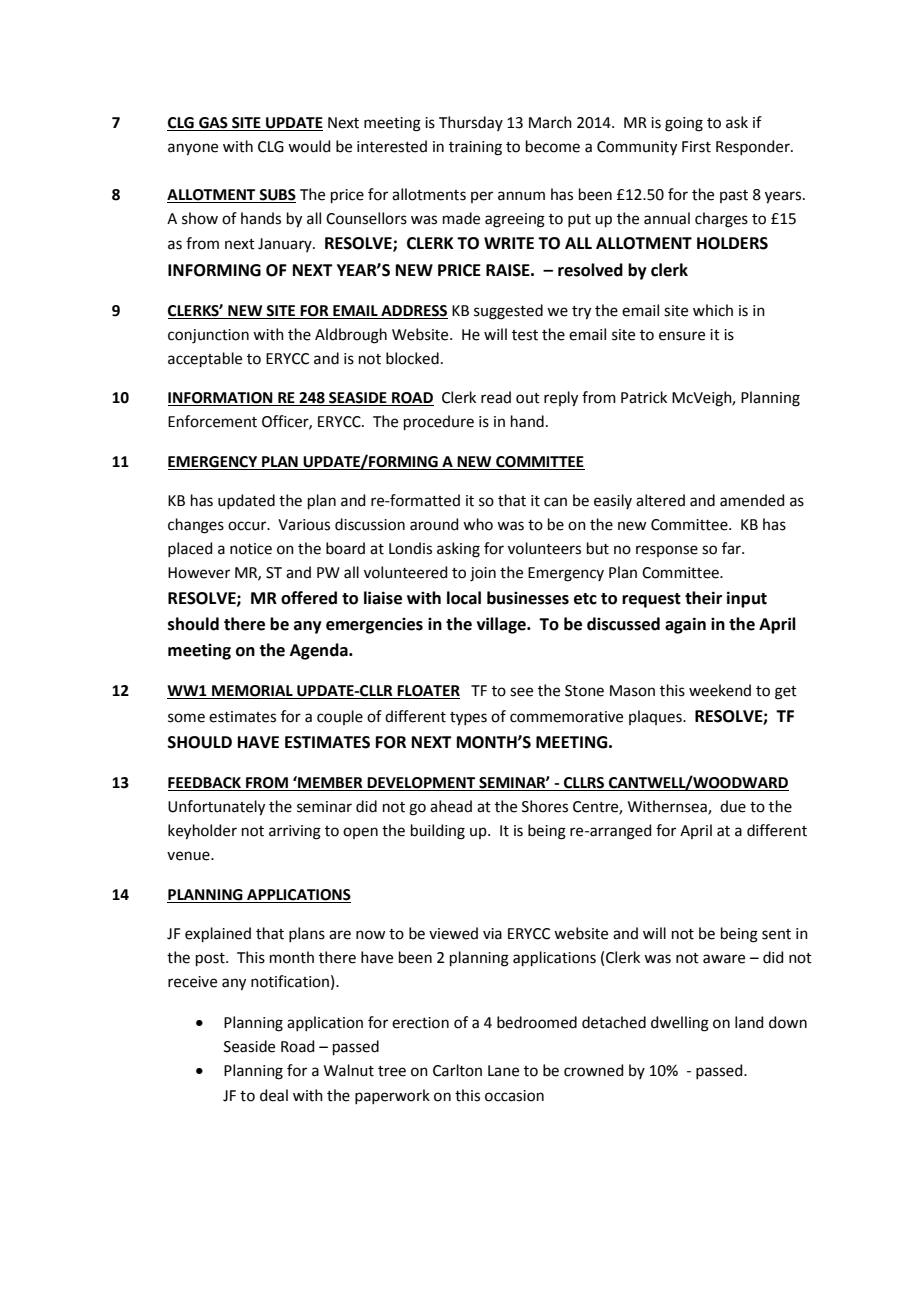 The image size is (924, 1308). What do you see at coordinates (295, 832) in the screenshot?
I see `arriving` at bounding box center [295, 832].
